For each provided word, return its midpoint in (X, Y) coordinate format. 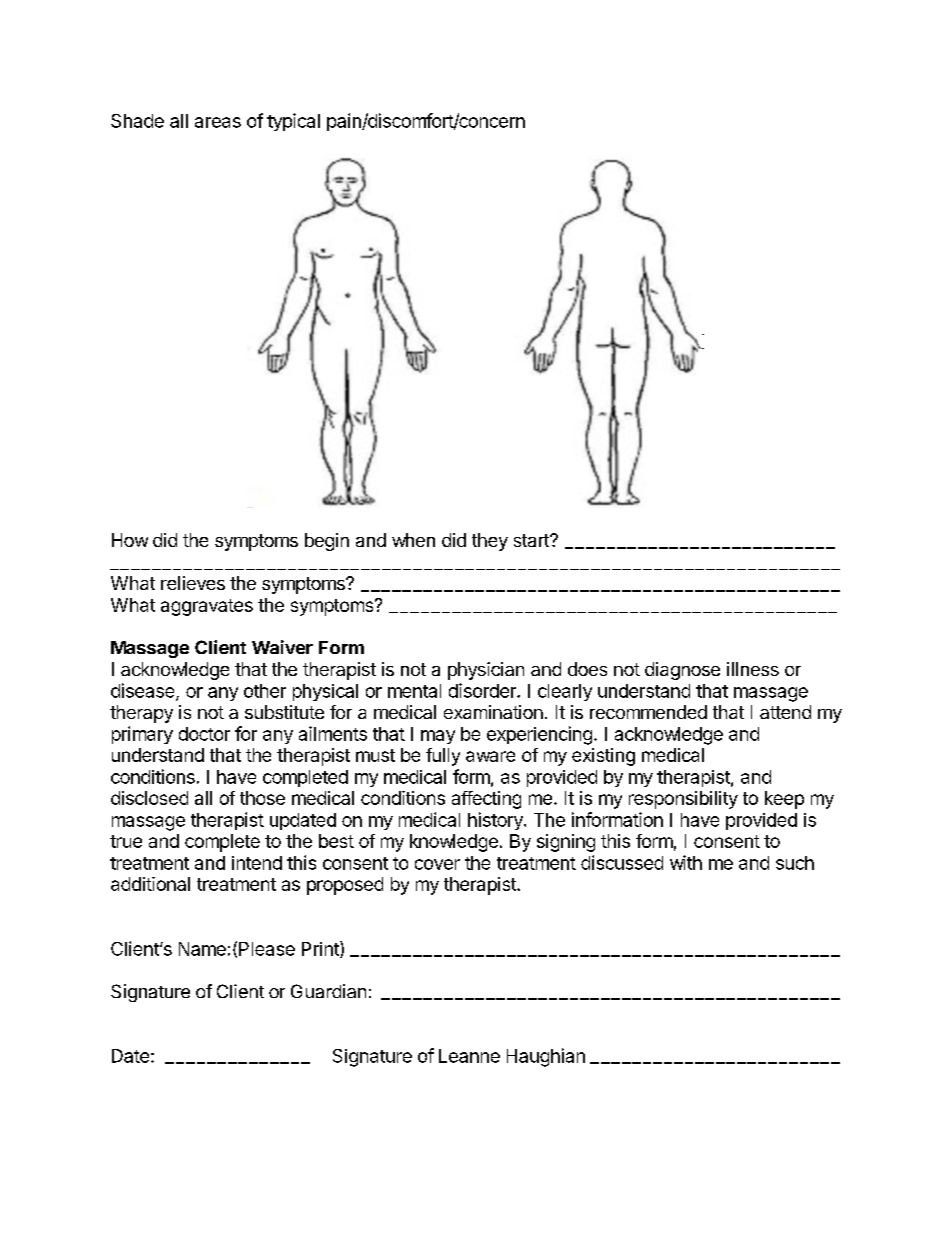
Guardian (328, 991)
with (686, 862)
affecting (486, 800)
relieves (193, 583)
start (532, 540)
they (490, 542)
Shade (137, 121)
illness (753, 669)
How (130, 540)
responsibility (683, 800)
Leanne (469, 1056)
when (413, 540)
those (262, 798)
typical (293, 122)
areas (218, 122)
